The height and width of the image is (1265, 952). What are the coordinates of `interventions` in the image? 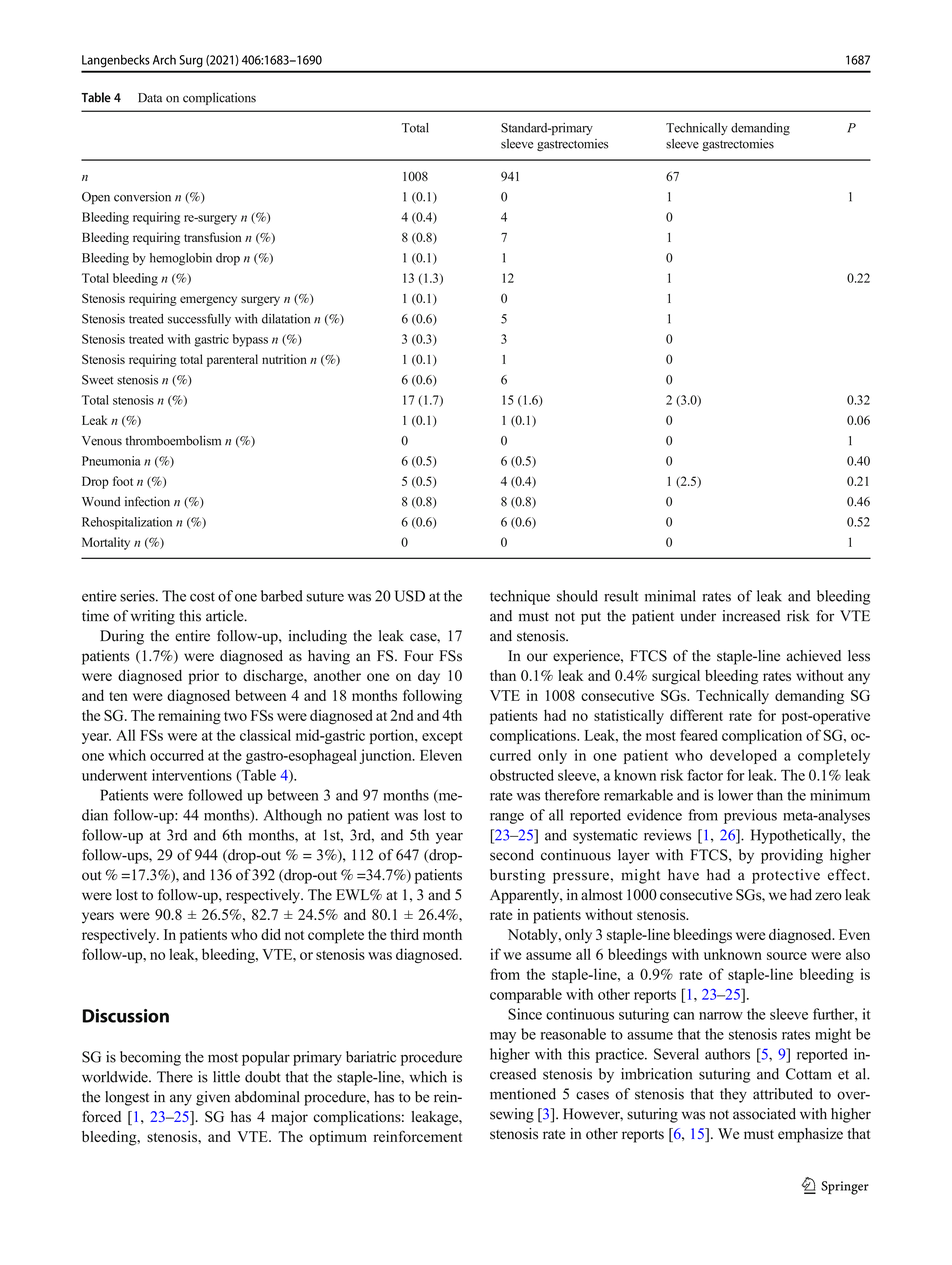 It's located at (192, 775).
